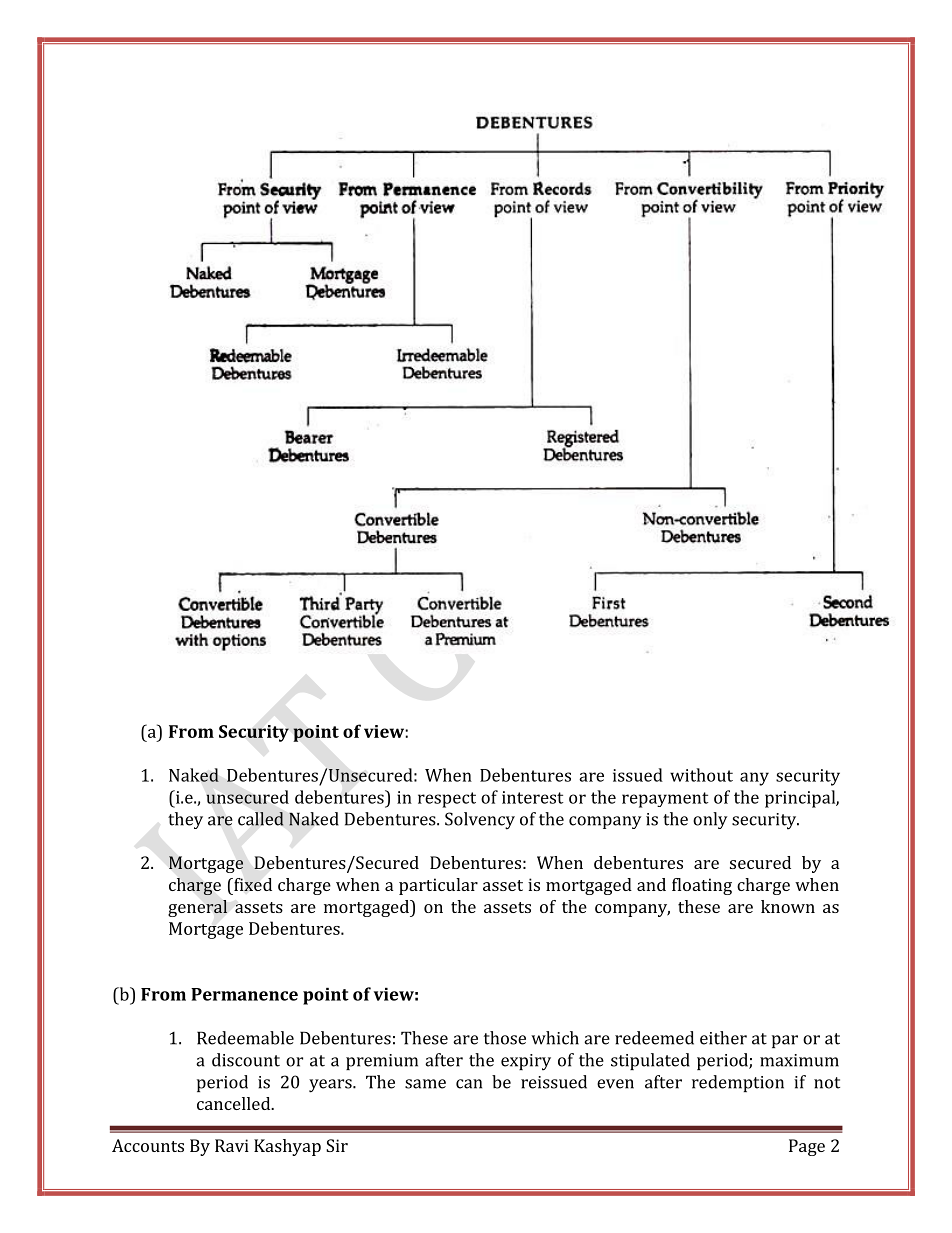 This screenshot has width=952, height=1233. I want to click on and, so click(651, 884).
